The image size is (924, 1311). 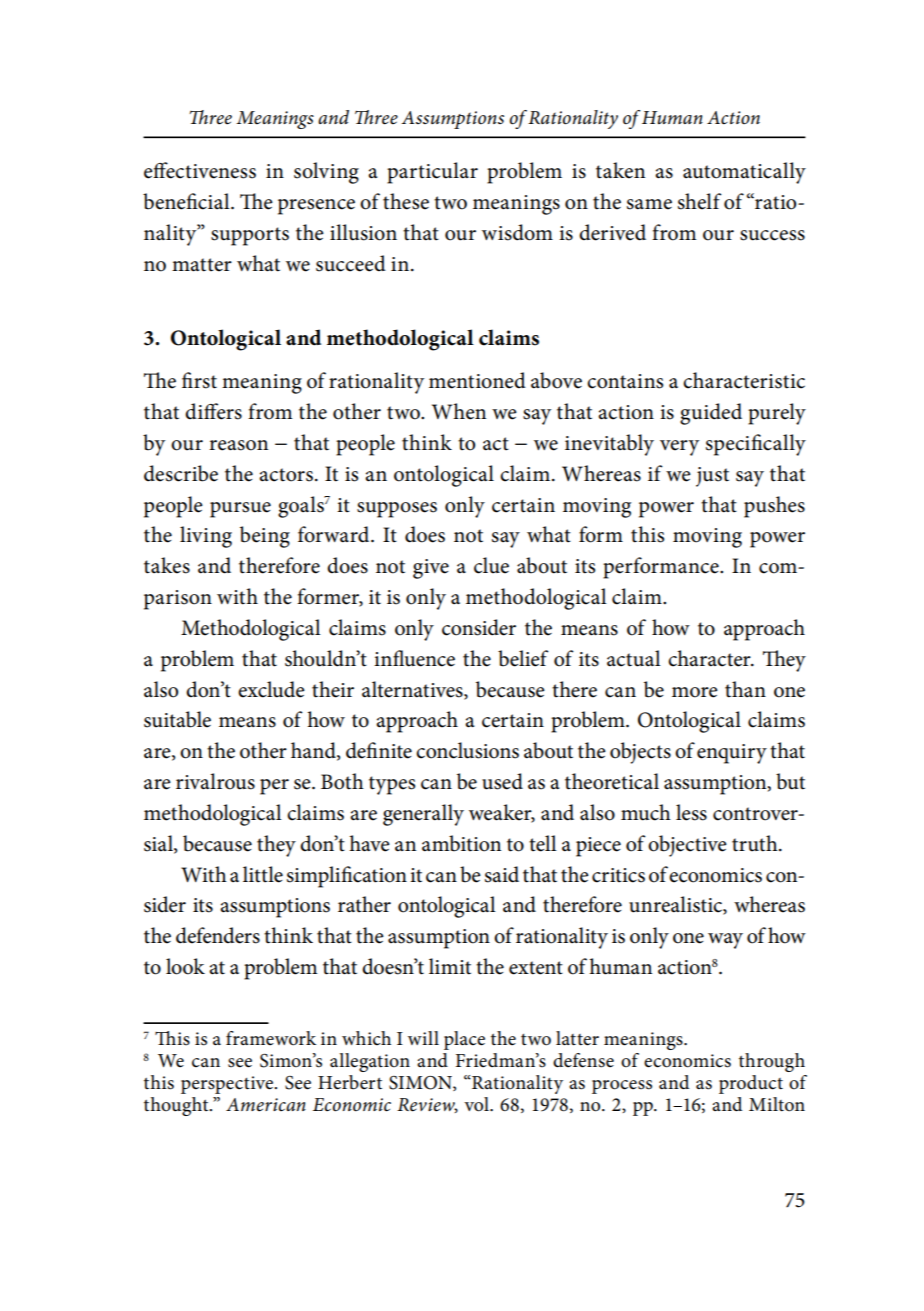 I want to click on particular, so click(x=432, y=173).
